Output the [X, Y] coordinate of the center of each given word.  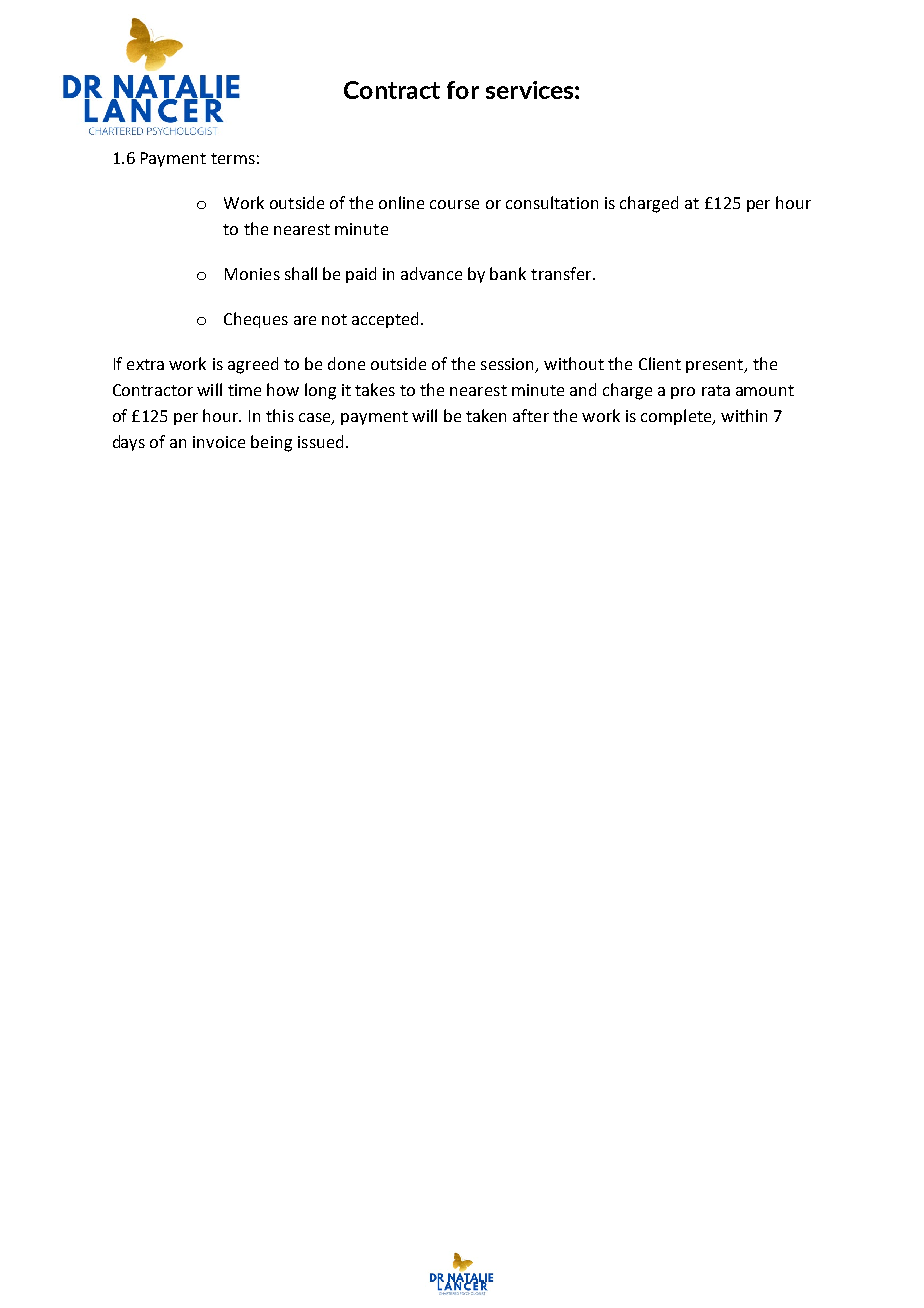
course [454, 204]
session [509, 365]
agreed [253, 365]
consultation [552, 202]
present [716, 366]
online [401, 202]
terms [233, 158]
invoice [219, 442]
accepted [387, 320]
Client [660, 363]
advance [431, 273]
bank [508, 273]
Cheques [256, 320]
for [463, 90]
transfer [562, 273]
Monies [252, 274]
